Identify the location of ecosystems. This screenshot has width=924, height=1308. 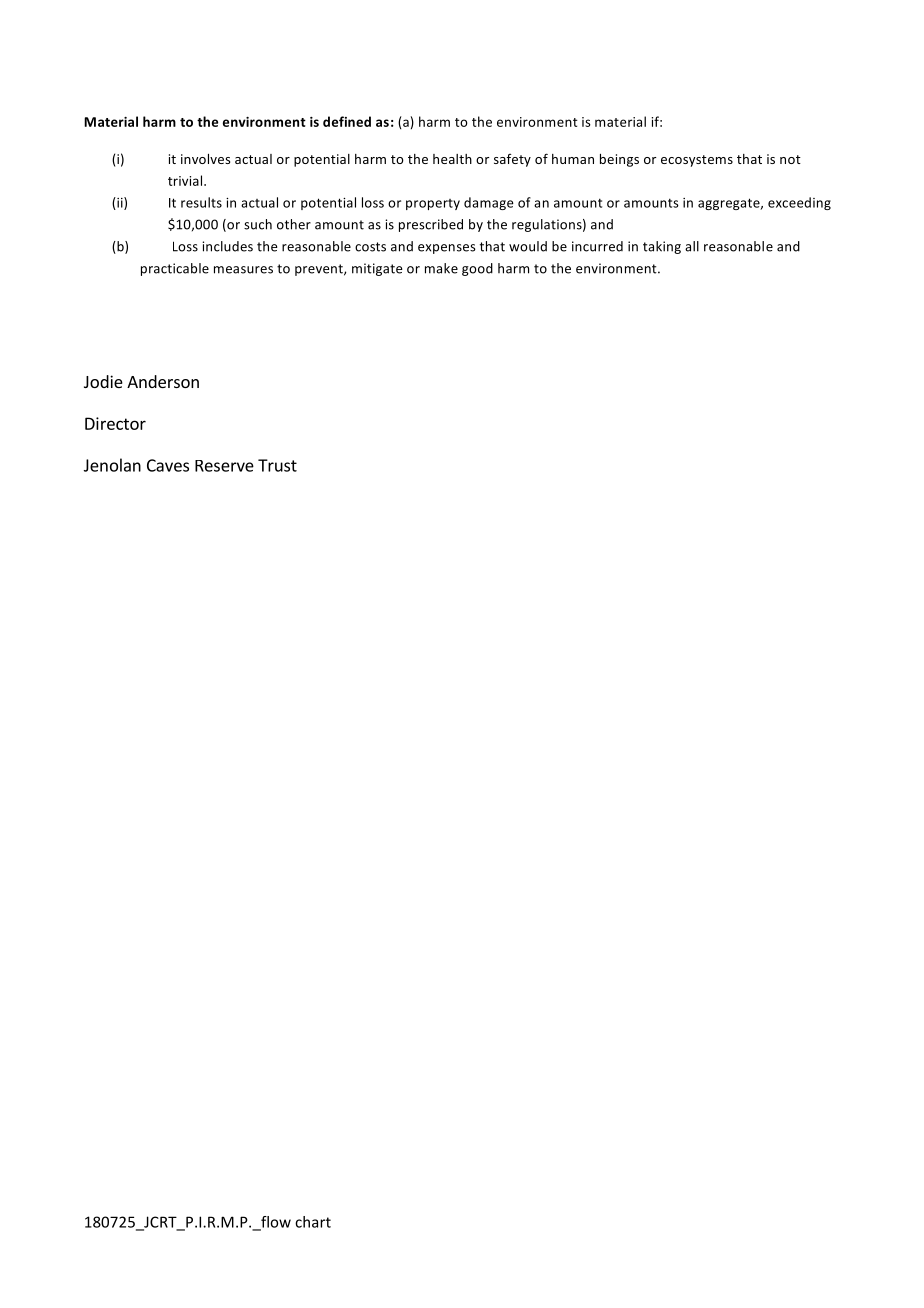
(697, 161).
